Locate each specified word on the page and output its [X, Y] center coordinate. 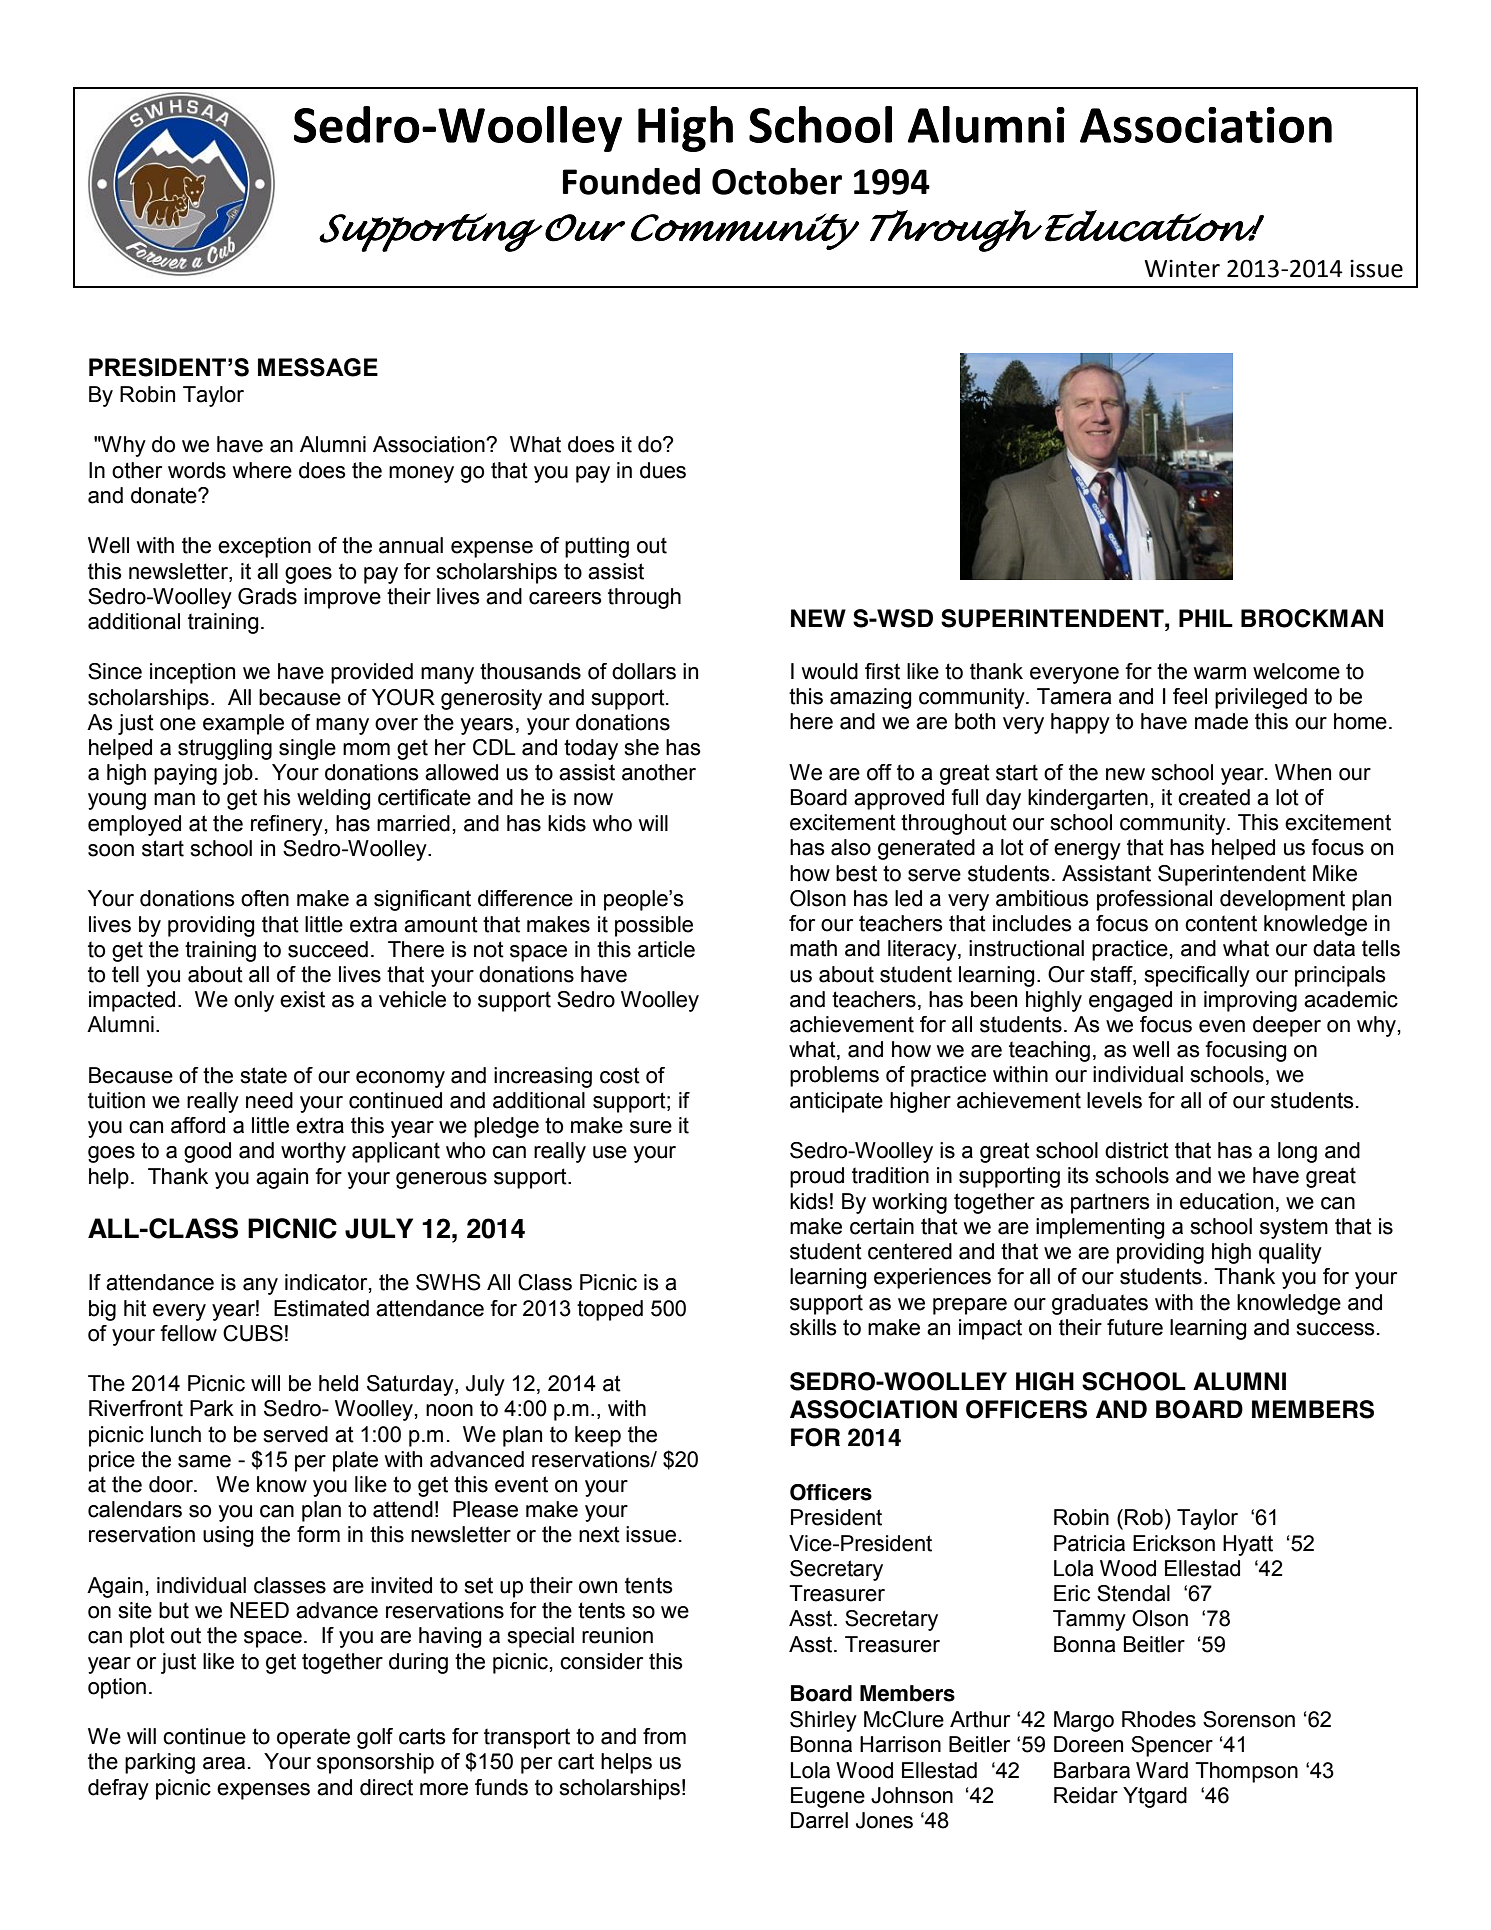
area [224, 1763]
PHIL [1206, 618]
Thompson [1246, 1772]
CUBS [253, 1333]
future [1135, 1327]
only [254, 1001]
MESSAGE [318, 367]
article [666, 949]
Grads [267, 596]
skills [813, 1327]
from [664, 1736]
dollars [644, 671]
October [777, 181]
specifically [1197, 976]
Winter [1182, 268]
